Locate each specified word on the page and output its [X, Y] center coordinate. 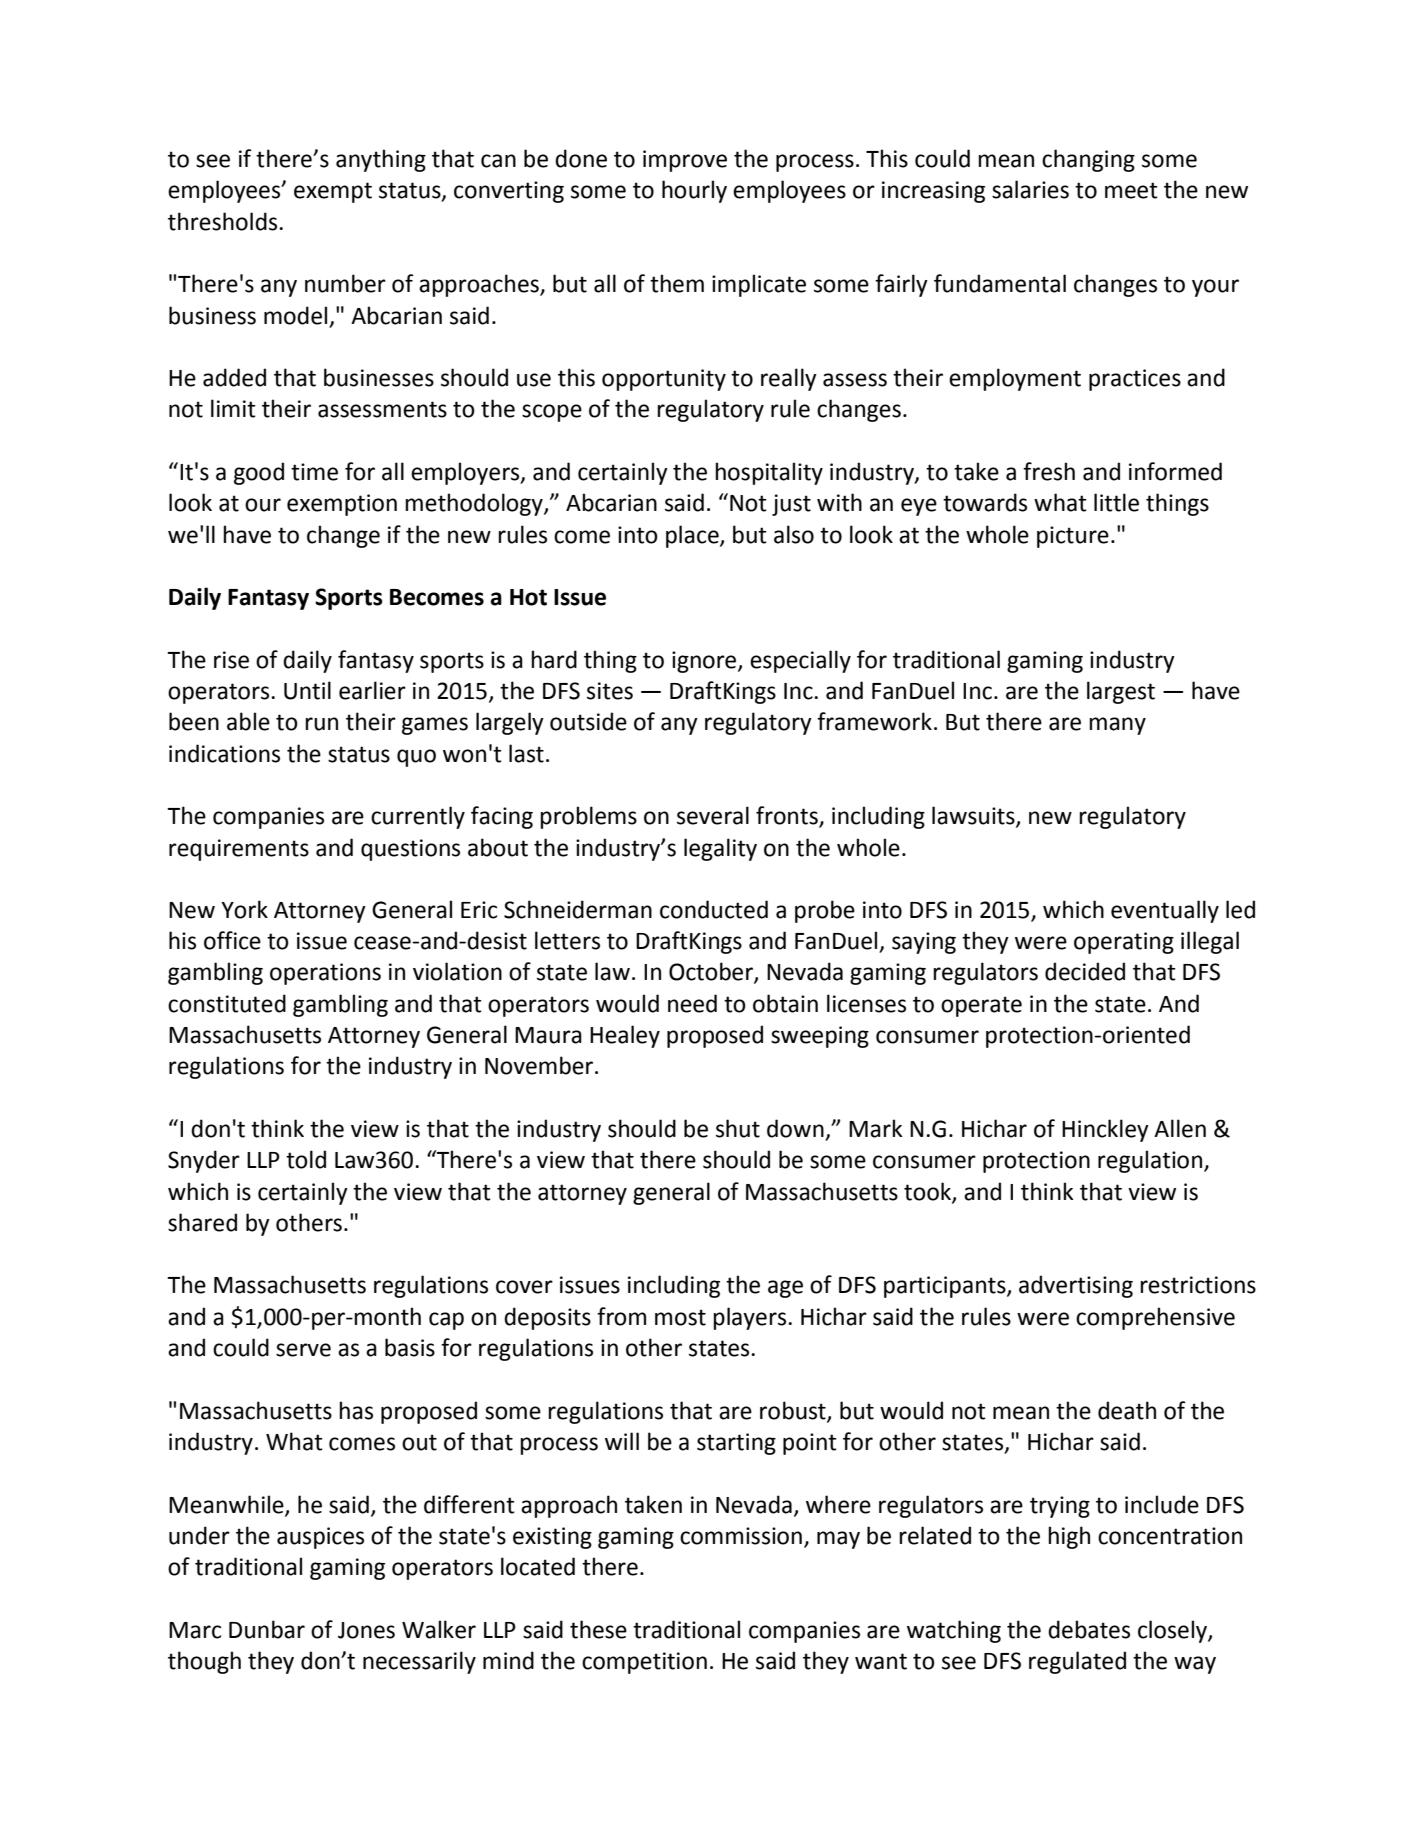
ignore [705, 662]
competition [644, 1663]
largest [1121, 692]
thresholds [224, 221]
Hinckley [1105, 1130]
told [306, 1159]
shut [738, 1128]
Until [307, 690]
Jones [366, 1630]
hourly [694, 191]
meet [1131, 190]
